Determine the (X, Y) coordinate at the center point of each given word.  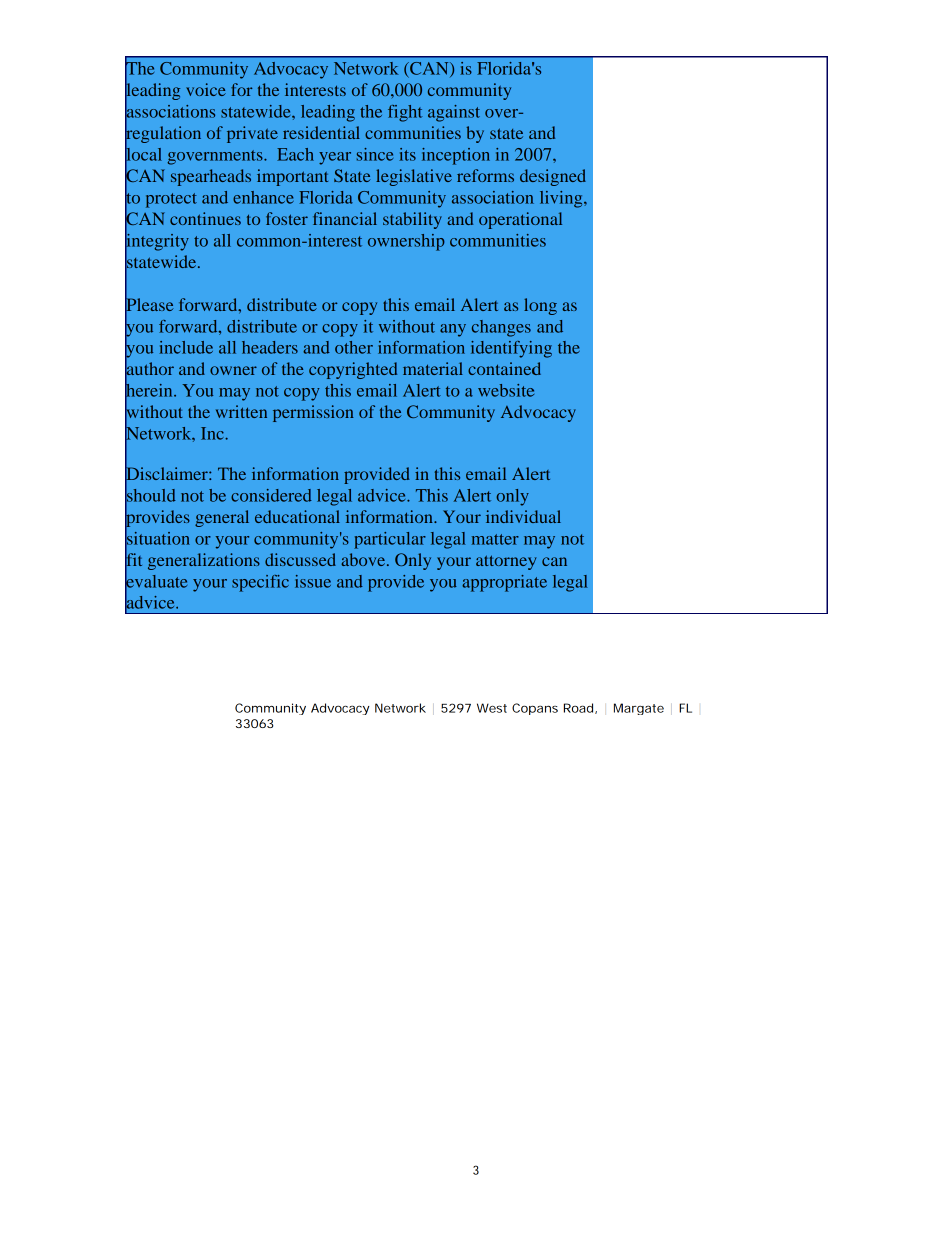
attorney (506, 562)
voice (206, 89)
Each (295, 154)
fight (405, 113)
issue (313, 581)
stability (412, 220)
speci (252, 583)
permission (313, 413)
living (562, 199)
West (492, 708)
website (506, 390)
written (241, 411)
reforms (485, 175)
